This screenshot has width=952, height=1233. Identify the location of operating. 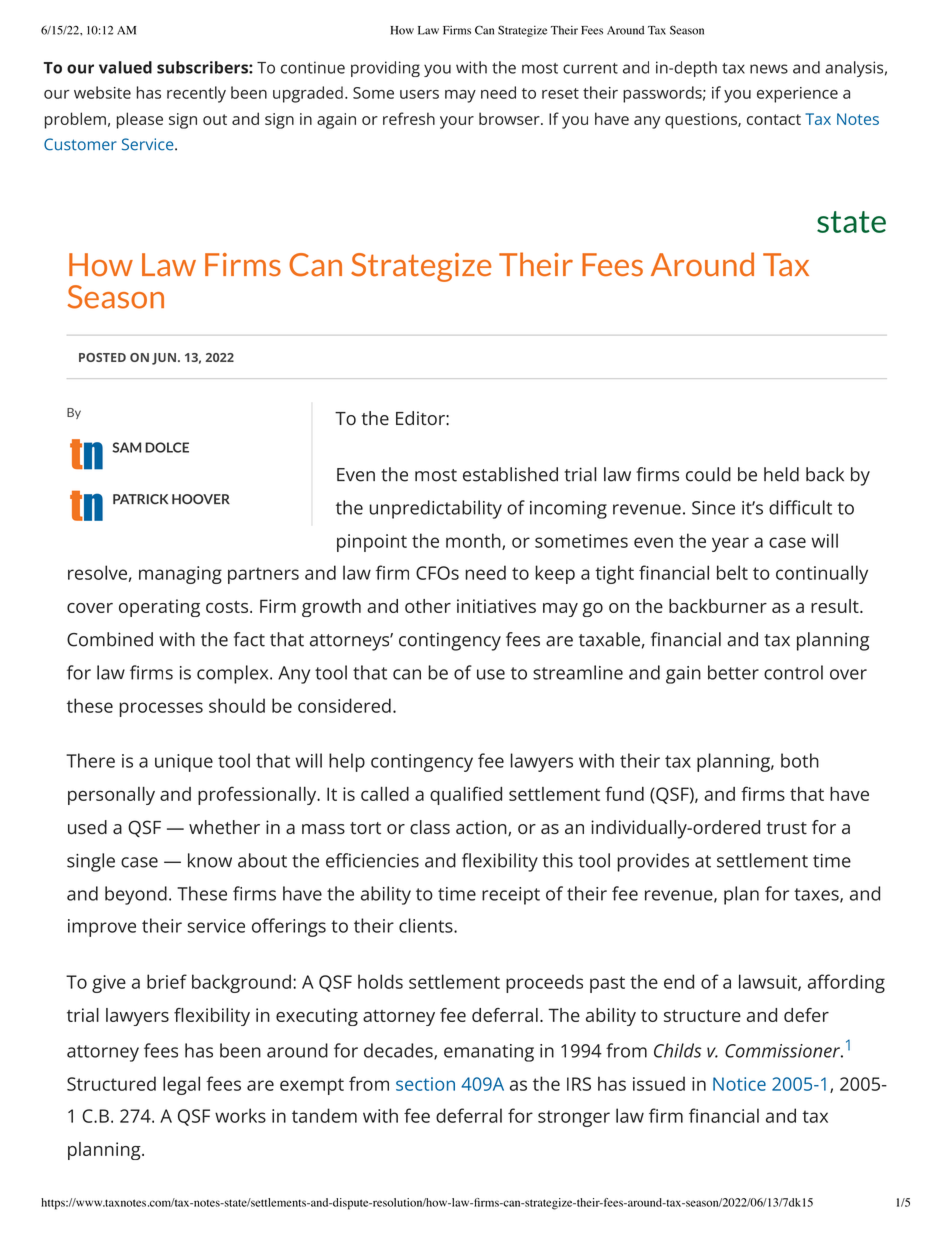
(159, 608).
